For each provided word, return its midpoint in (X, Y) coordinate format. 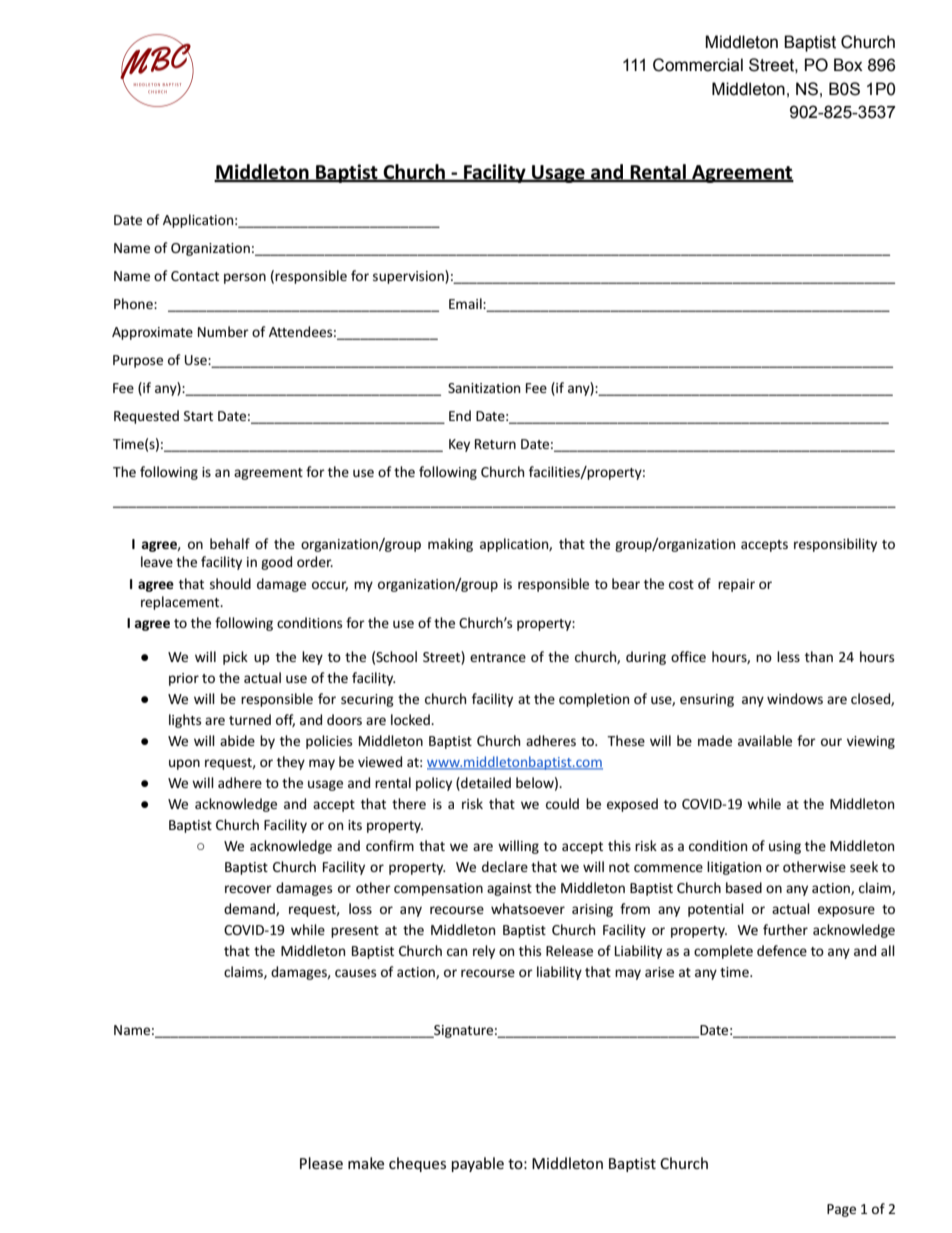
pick (235, 658)
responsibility (835, 545)
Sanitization (484, 388)
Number (223, 331)
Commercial (698, 65)
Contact (195, 276)
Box (848, 65)
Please (321, 1163)
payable (478, 1164)
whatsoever (528, 908)
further (785, 929)
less (788, 656)
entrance (498, 657)
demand (250, 909)
